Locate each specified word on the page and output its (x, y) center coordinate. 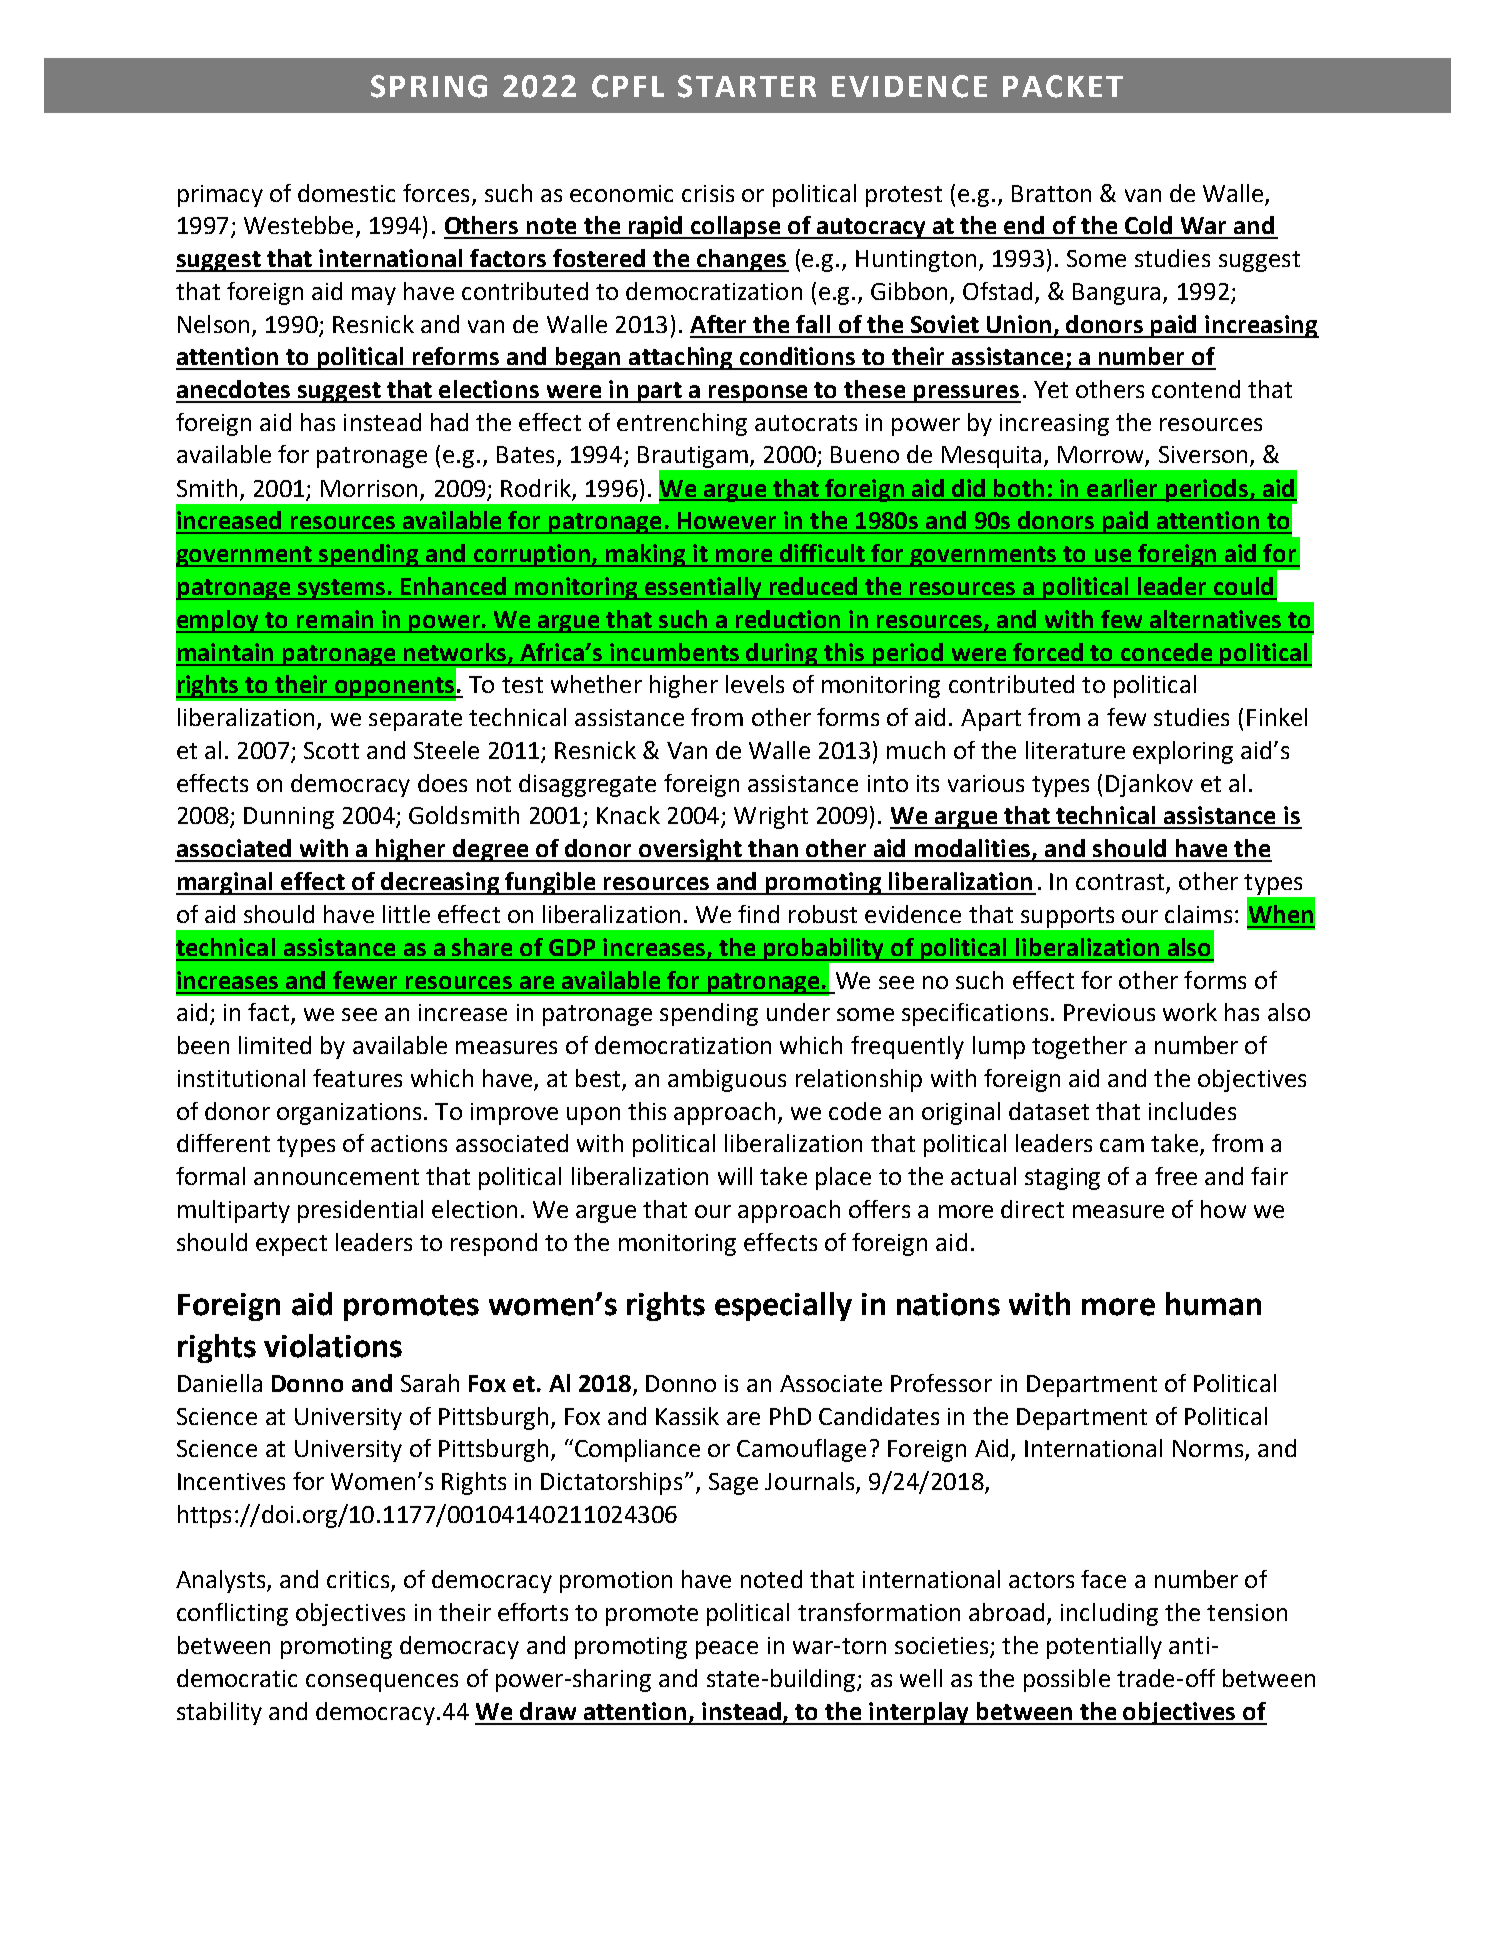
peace (727, 1650)
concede (1166, 652)
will (735, 1176)
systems (342, 589)
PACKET (1063, 86)
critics (359, 1581)
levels (755, 684)
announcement (336, 1177)
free (1176, 1176)
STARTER (747, 86)
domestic (346, 193)
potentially (1104, 1647)
